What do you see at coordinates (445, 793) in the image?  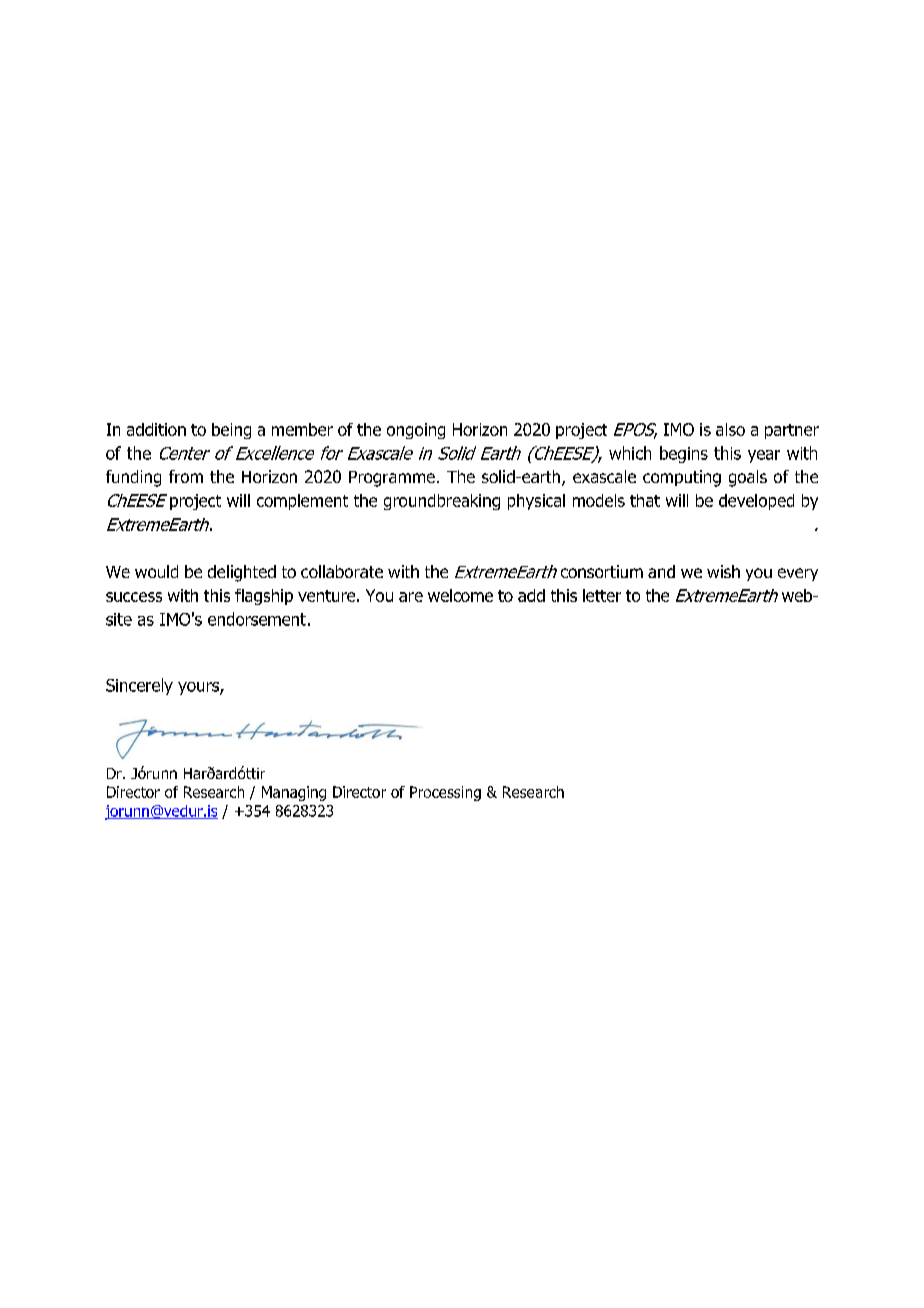 I see `Processing` at bounding box center [445, 793].
